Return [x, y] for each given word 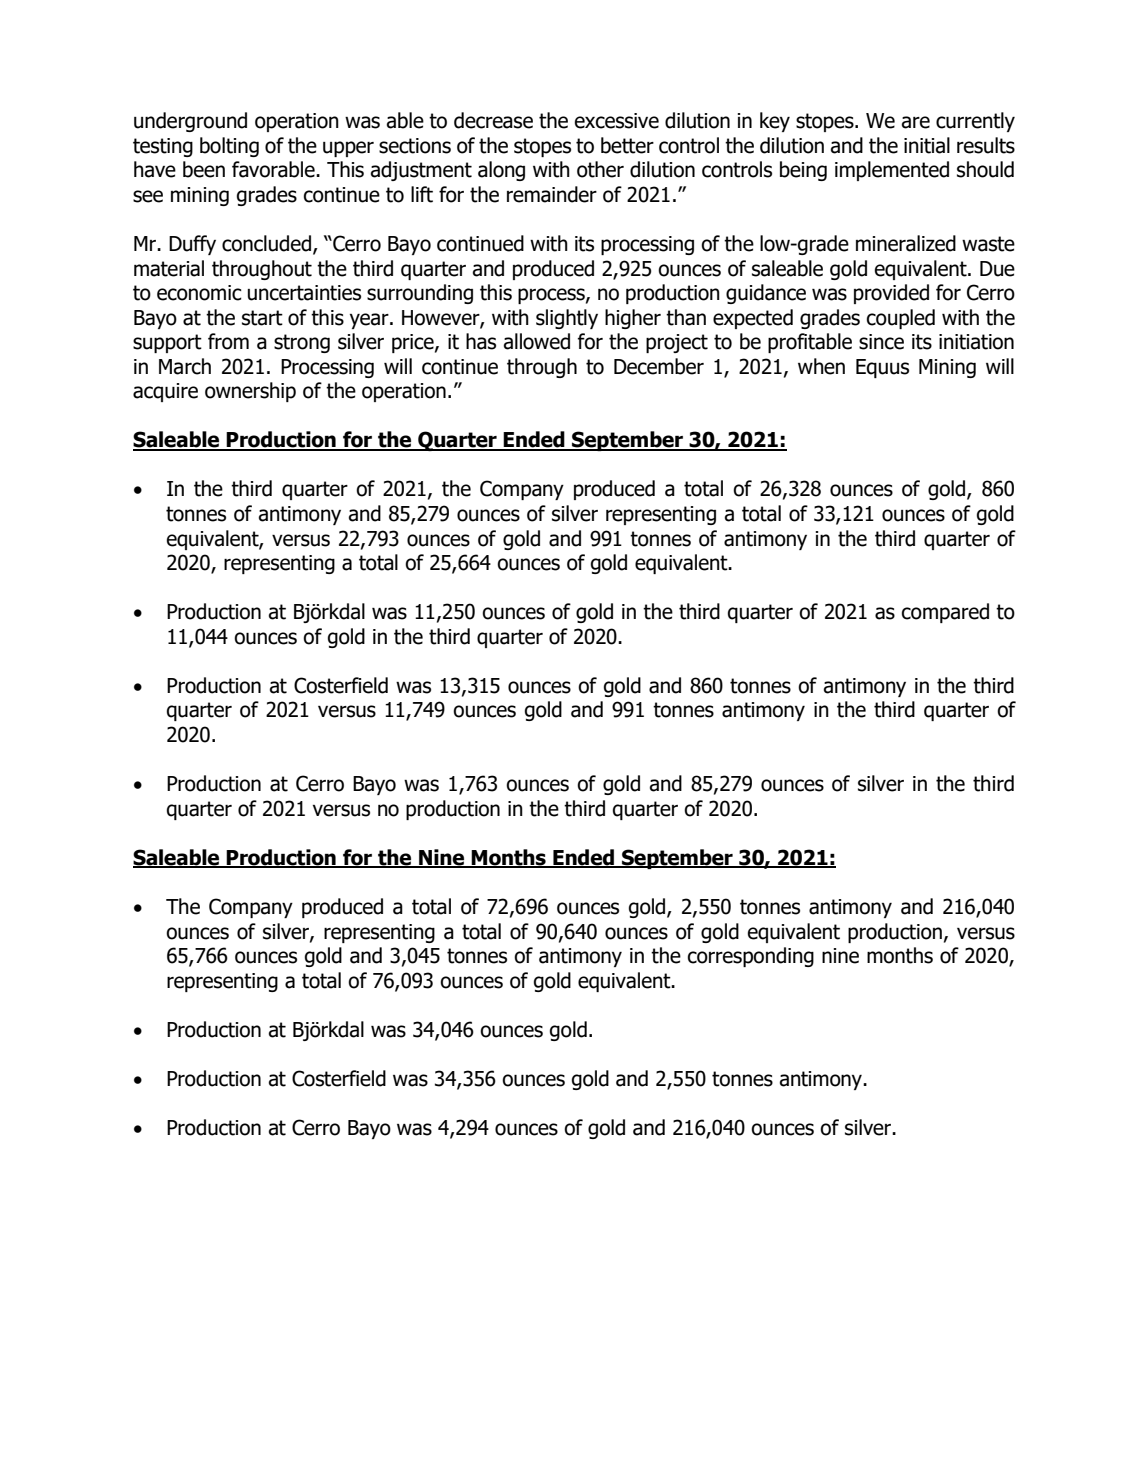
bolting [229, 147]
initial [927, 145]
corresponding [751, 957]
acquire [165, 392]
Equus [882, 368]
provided [891, 294]
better [627, 145]
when [821, 366]
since [881, 342]
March [185, 366]
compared [945, 613]
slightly [567, 319]
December [659, 366]
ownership [250, 392]
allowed [537, 341]
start [262, 318]
